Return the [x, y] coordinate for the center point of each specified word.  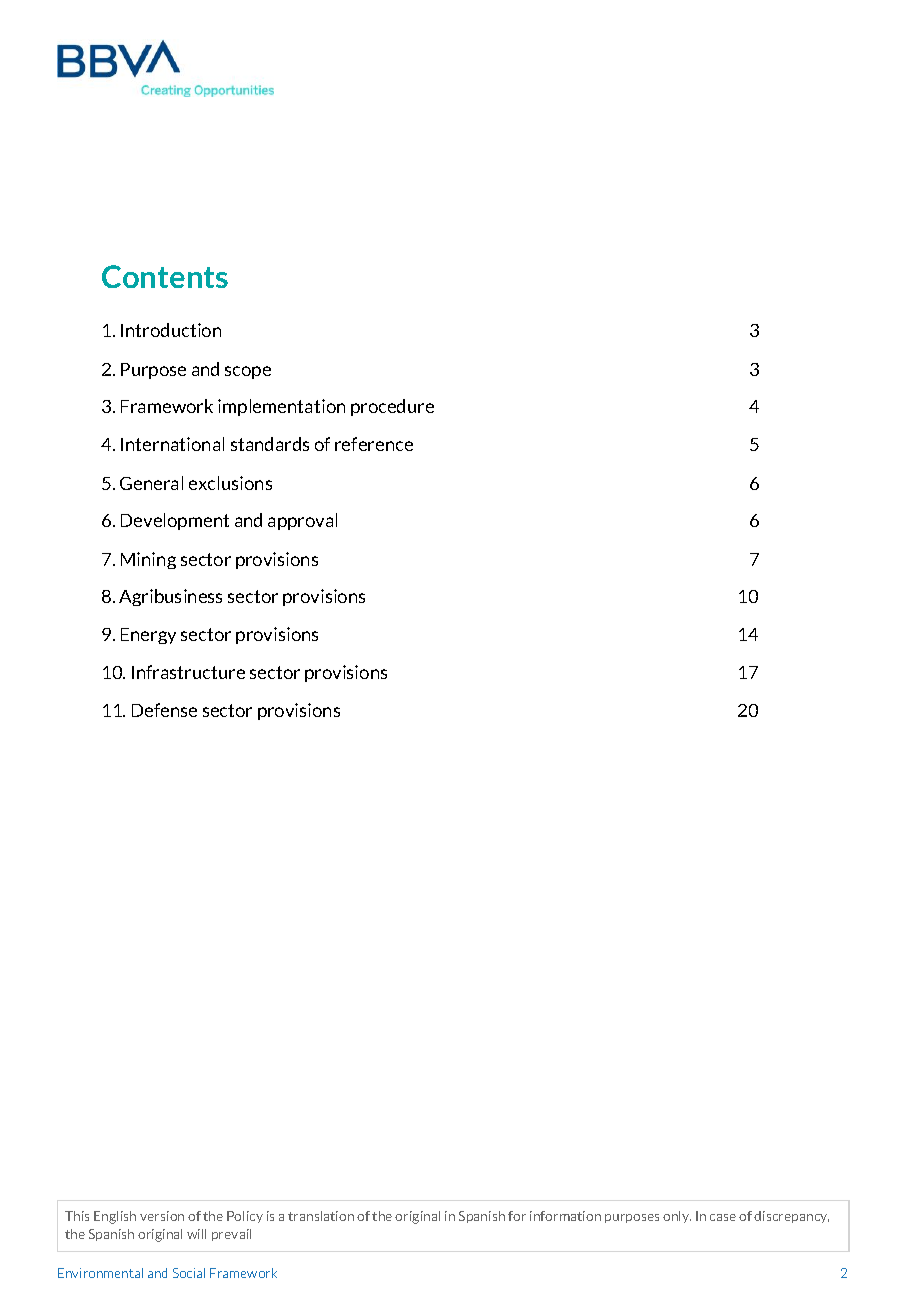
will [196, 1234]
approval [302, 521]
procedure [392, 407]
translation [321, 1216]
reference [374, 444]
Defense [164, 710]
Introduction [171, 330]
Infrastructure [188, 672]
